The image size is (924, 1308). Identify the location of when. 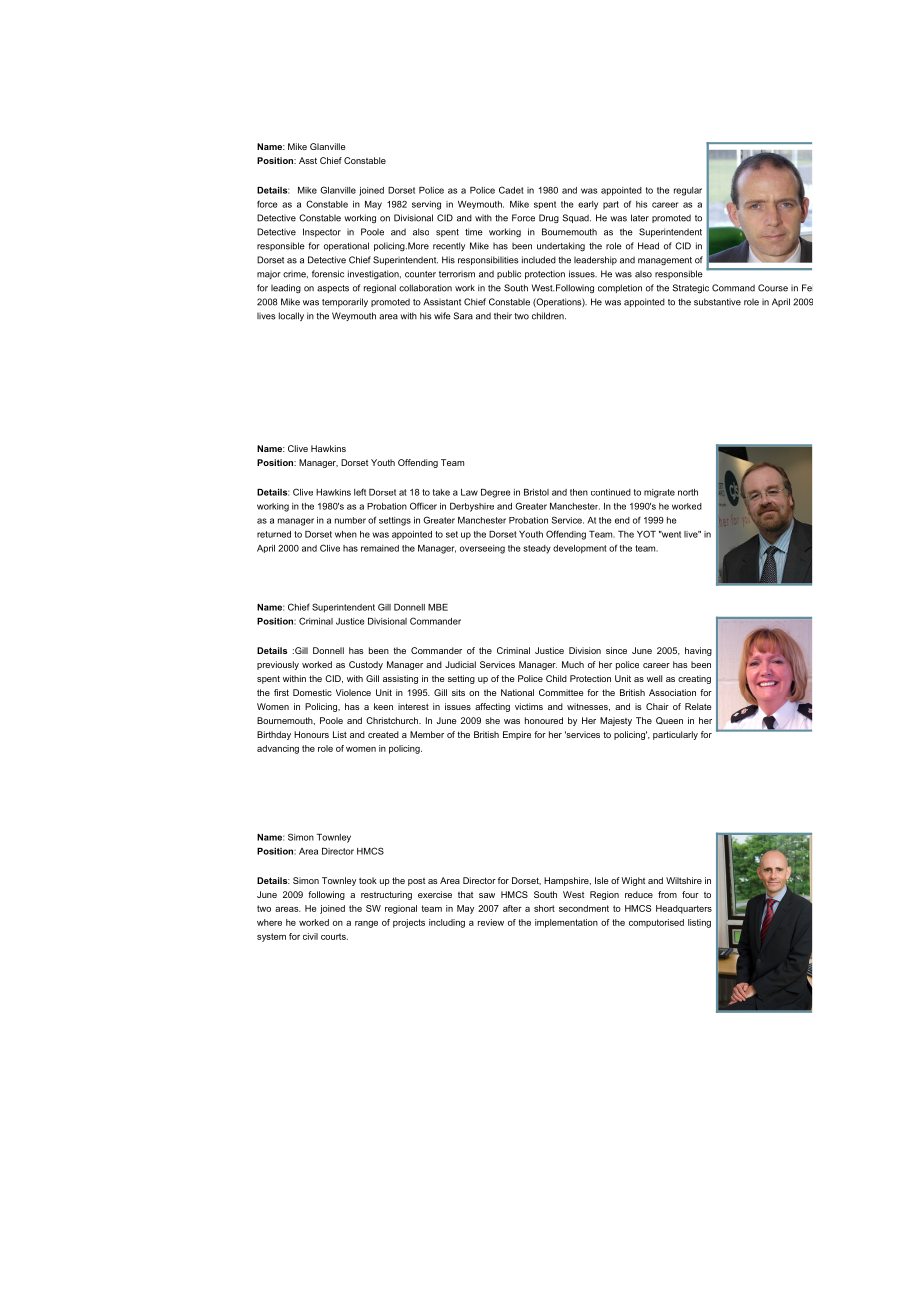
(346, 534).
